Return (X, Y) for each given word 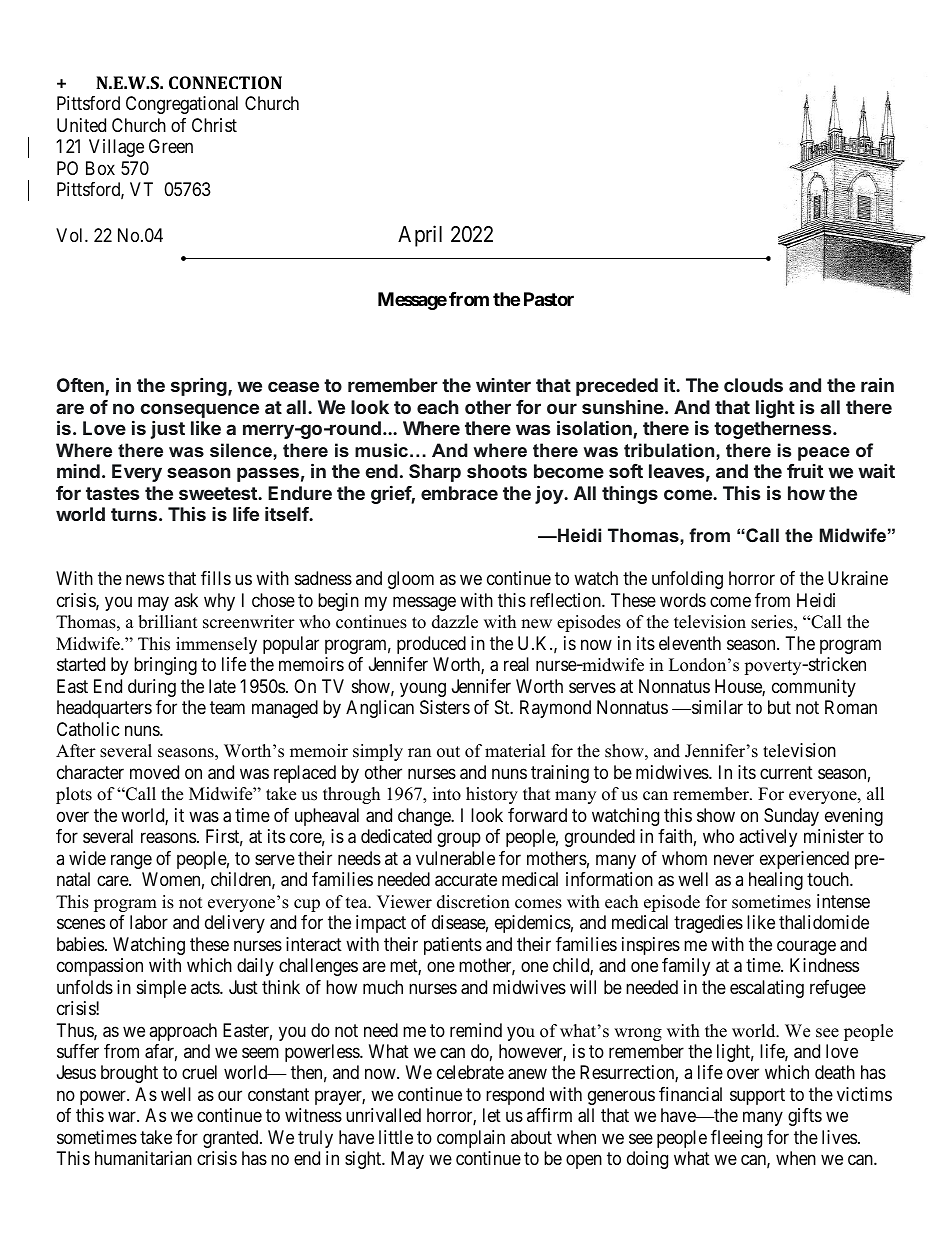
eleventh (690, 643)
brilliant (168, 622)
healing (776, 881)
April (420, 236)
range (131, 861)
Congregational (182, 105)
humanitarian (143, 1158)
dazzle (455, 622)
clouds (753, 385)
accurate (466, 880)
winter (503, 385)
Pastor (549, 299)
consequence (200, 410)
